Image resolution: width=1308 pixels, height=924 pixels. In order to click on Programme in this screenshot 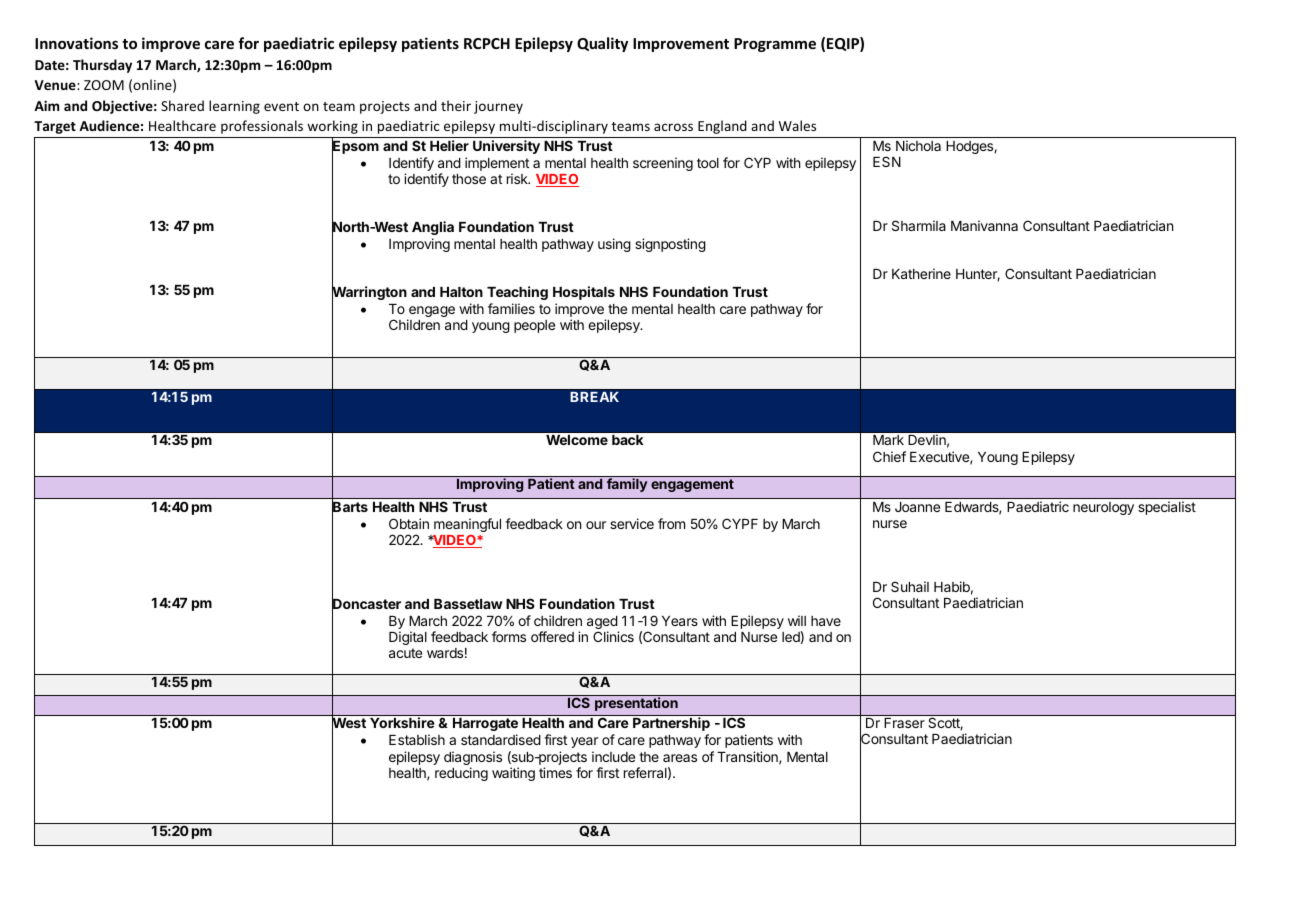, I will do `click(775, 45)`.
